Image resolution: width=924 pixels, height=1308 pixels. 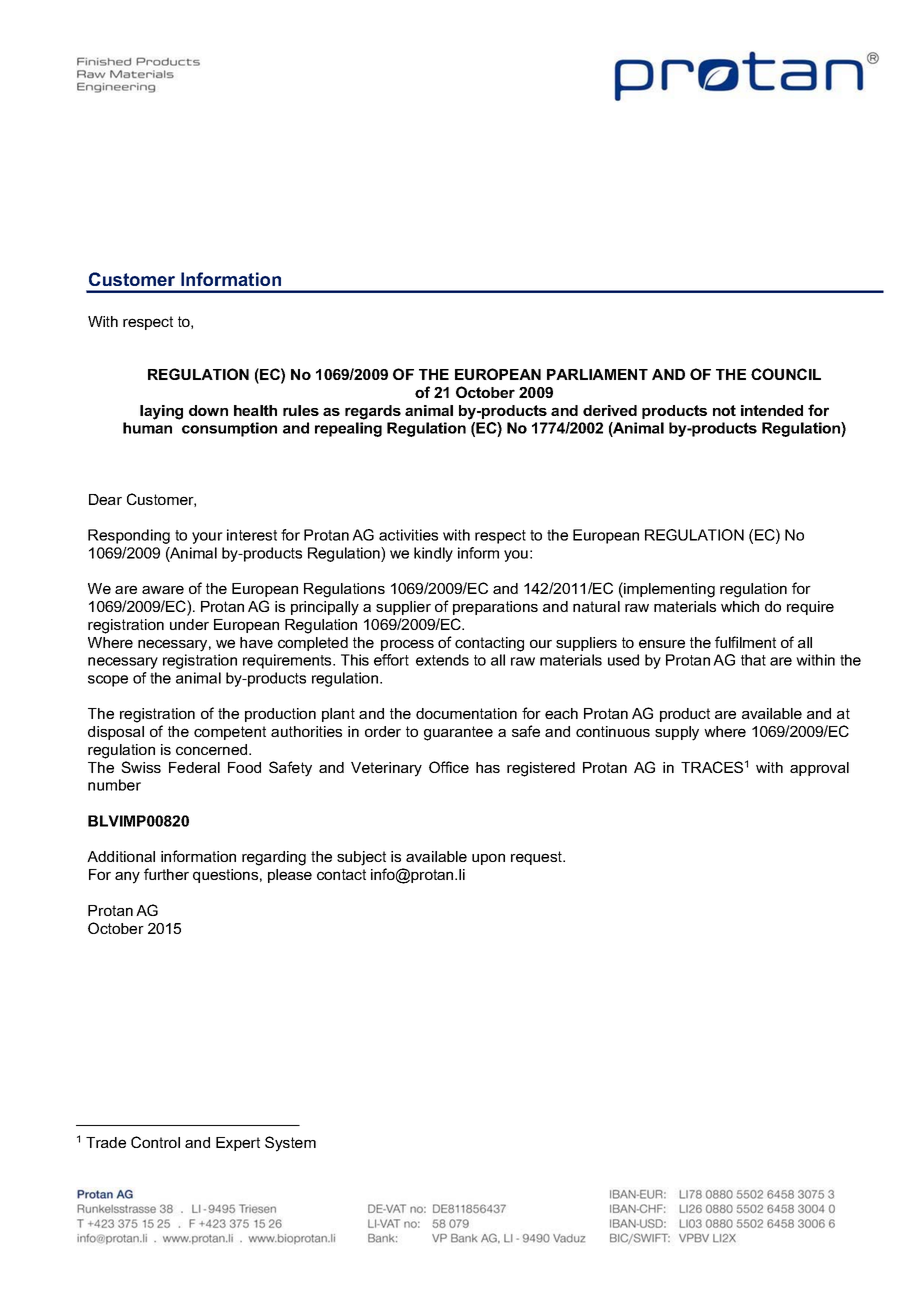 I want to click on that, so click(x=753, y=660).
